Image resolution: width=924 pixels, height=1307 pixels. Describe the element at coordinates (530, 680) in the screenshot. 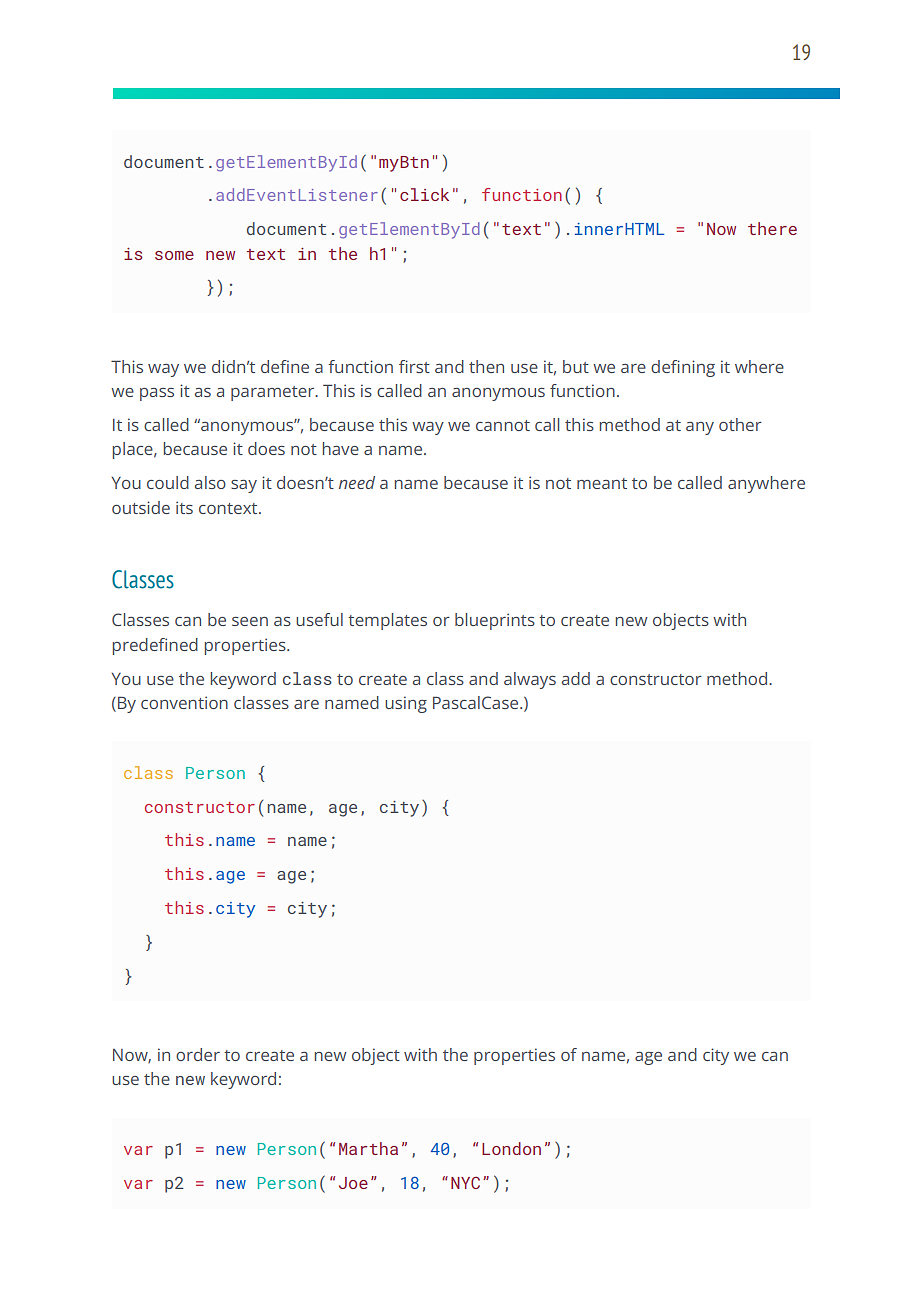

I see `always` at that location.
